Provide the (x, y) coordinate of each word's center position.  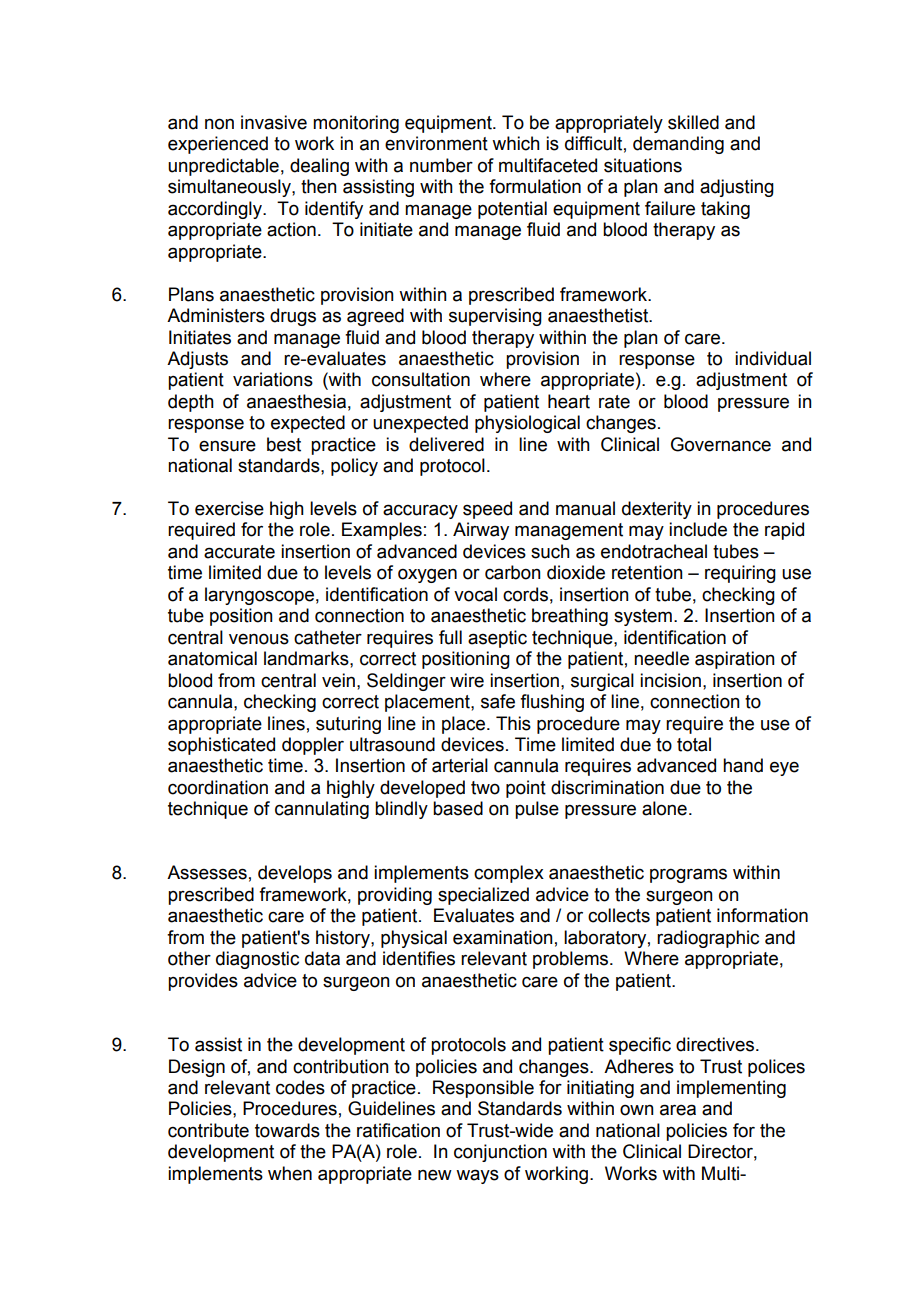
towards (287, 1130)
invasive (274, 122)
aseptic (497, 639)
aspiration (735, 660)
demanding (678, 145)
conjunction (500, 1153)
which (516, 143)
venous (259, 639)
